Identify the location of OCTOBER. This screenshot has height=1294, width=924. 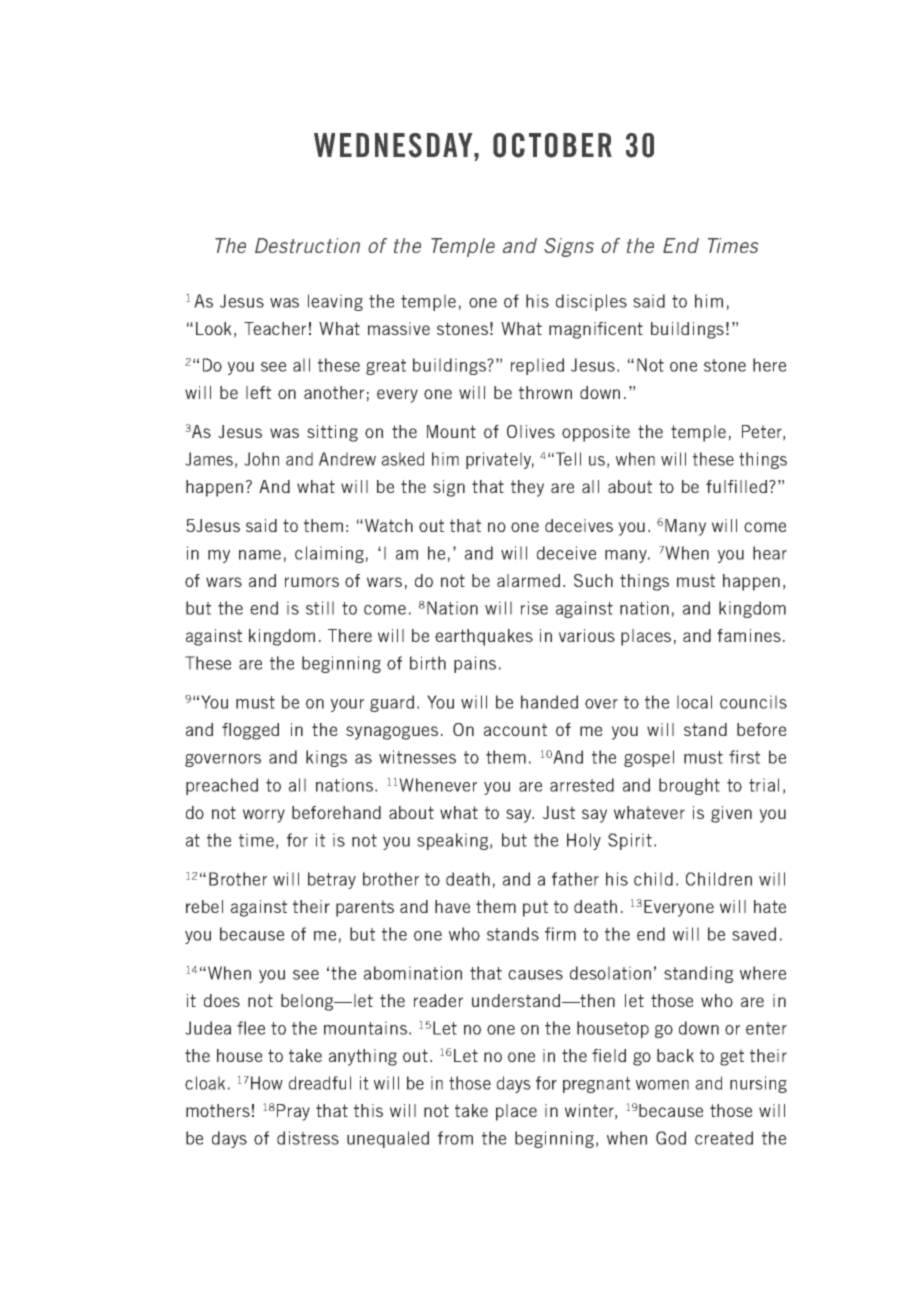
(552, 145).
